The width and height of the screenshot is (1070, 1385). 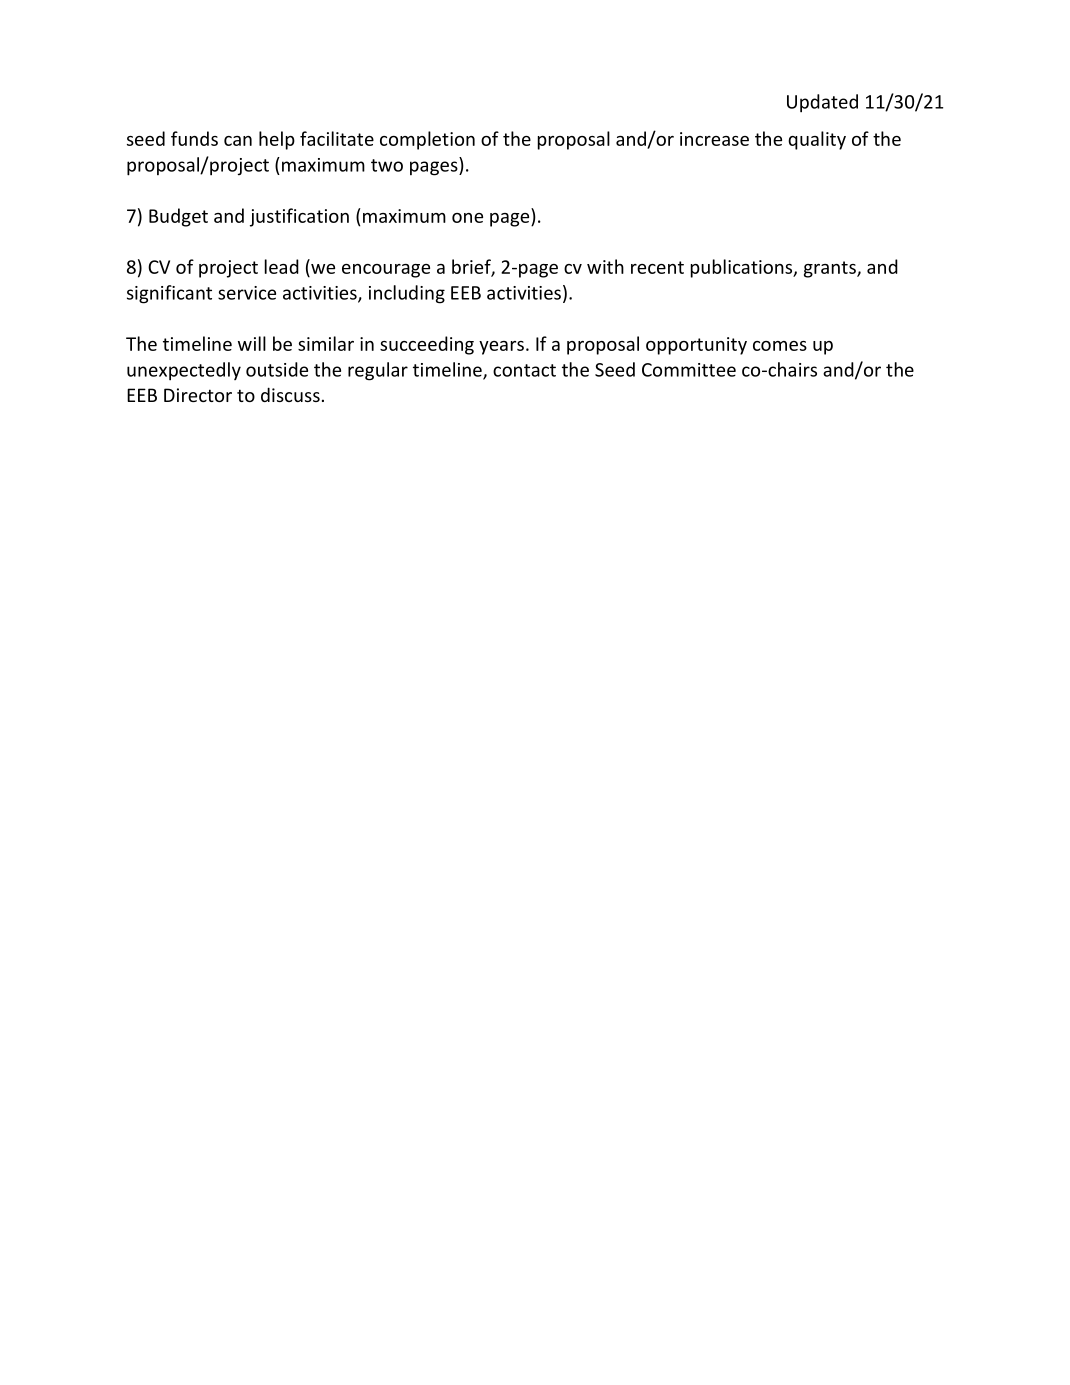 What do you see at coordinates (427, 140) in the screenshot?
I see `completion` at bounding box center [427, 140].
